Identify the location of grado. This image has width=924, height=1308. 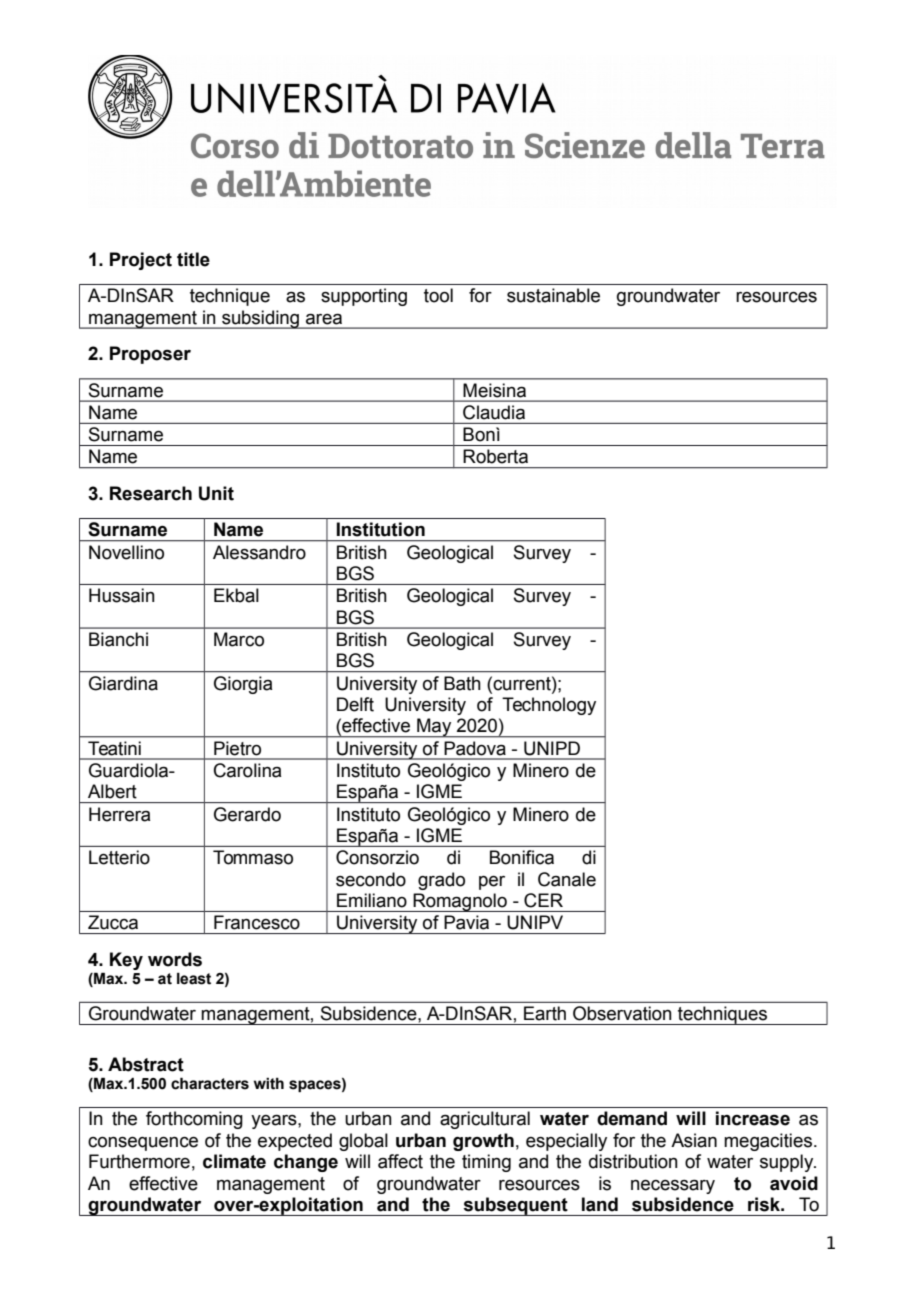
(441, 881).
